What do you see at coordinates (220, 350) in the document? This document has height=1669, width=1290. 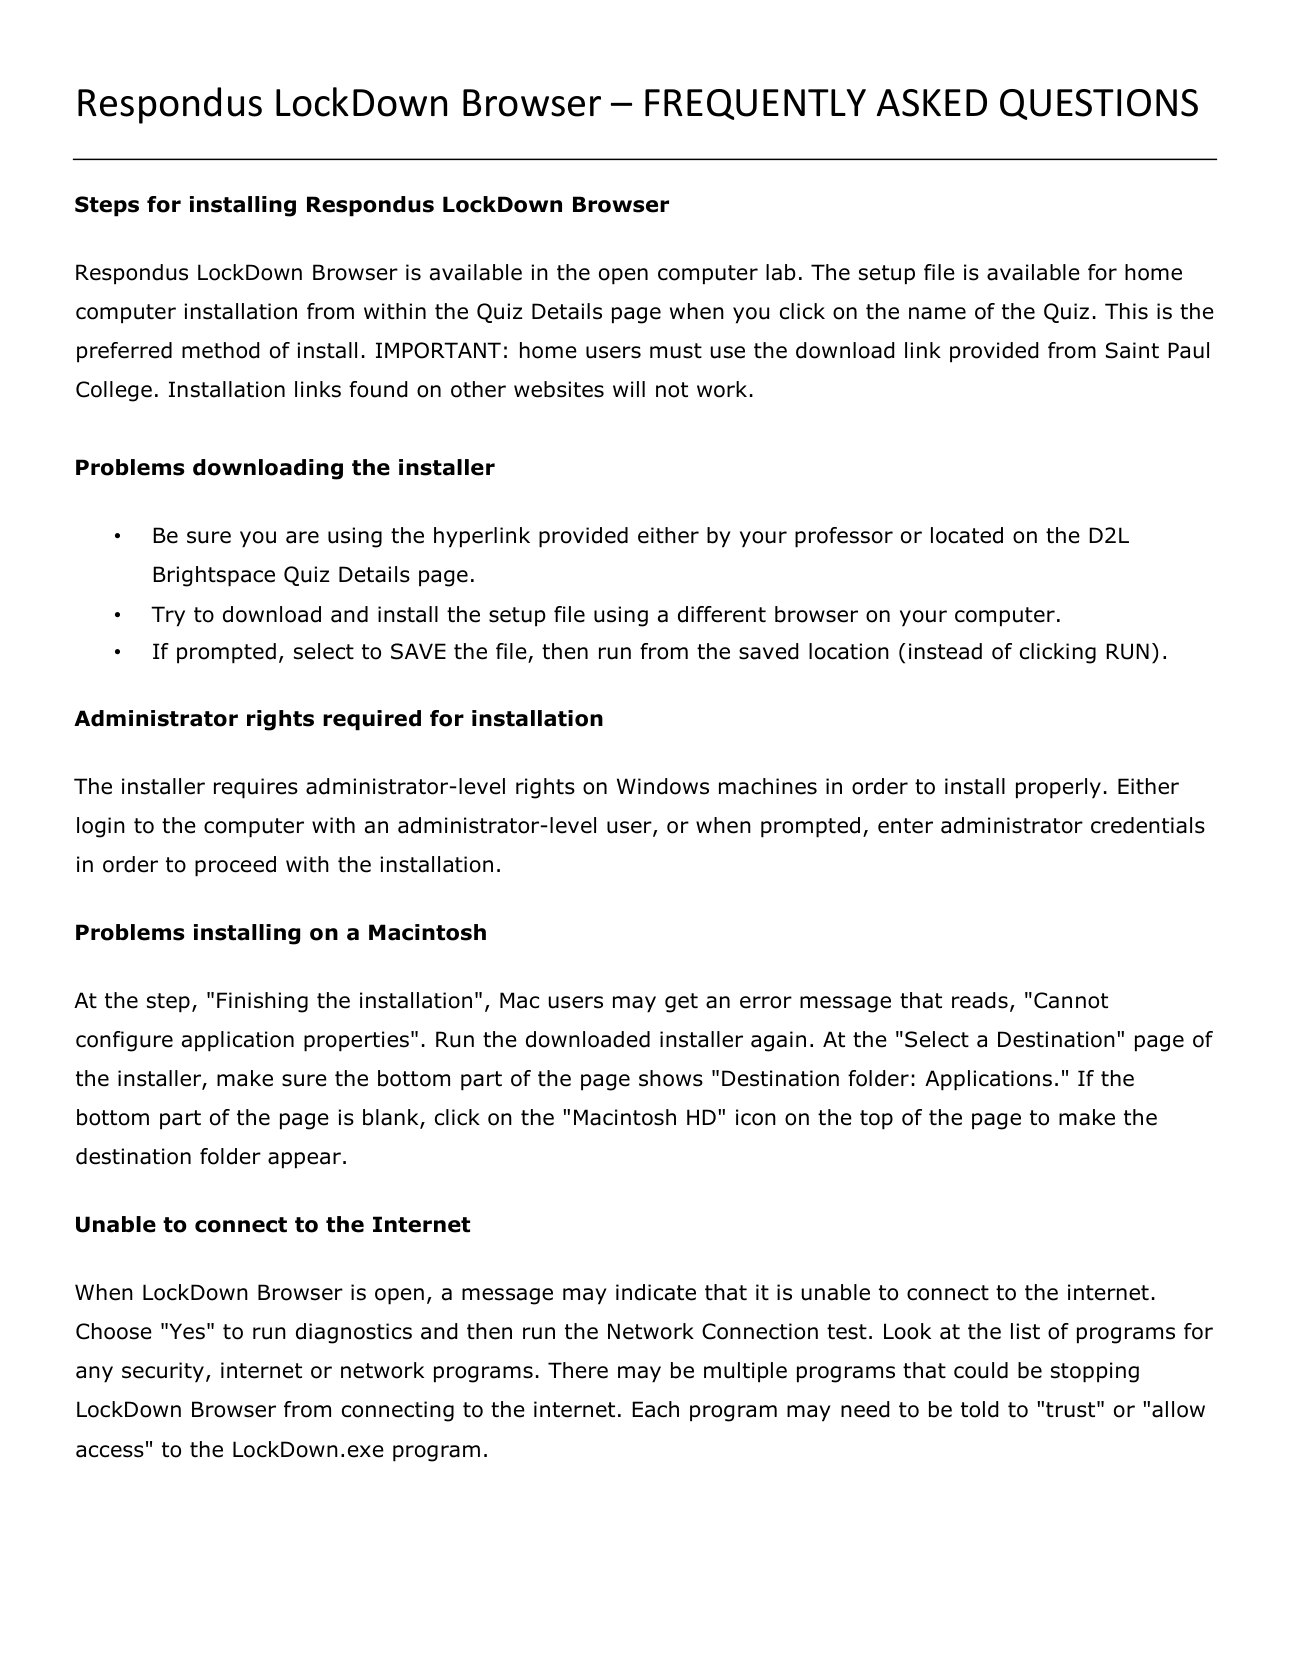 I see `method` at bounding box center [220, 350].
